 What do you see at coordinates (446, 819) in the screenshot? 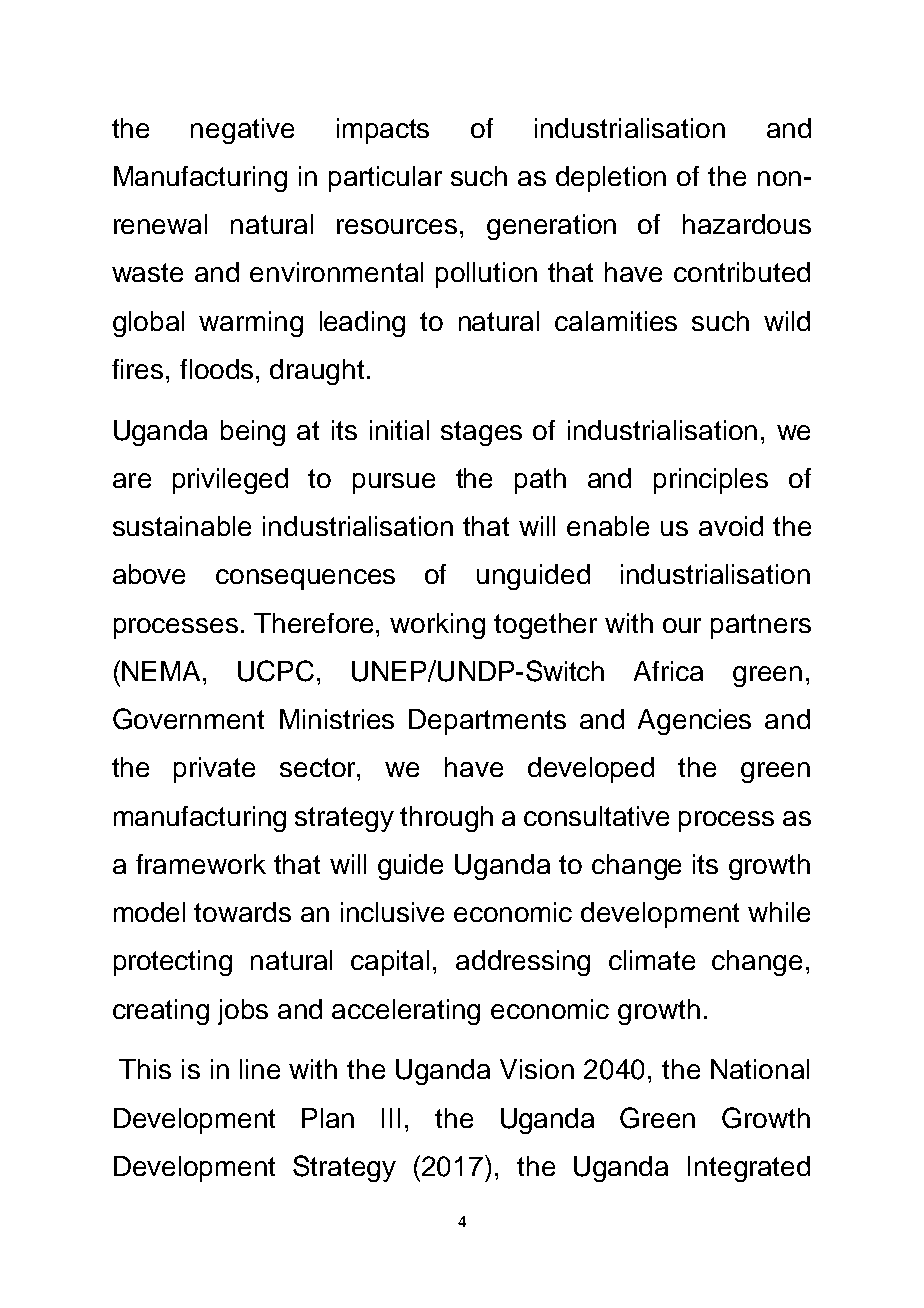
I see `through` at bounding box center [446, 819].
